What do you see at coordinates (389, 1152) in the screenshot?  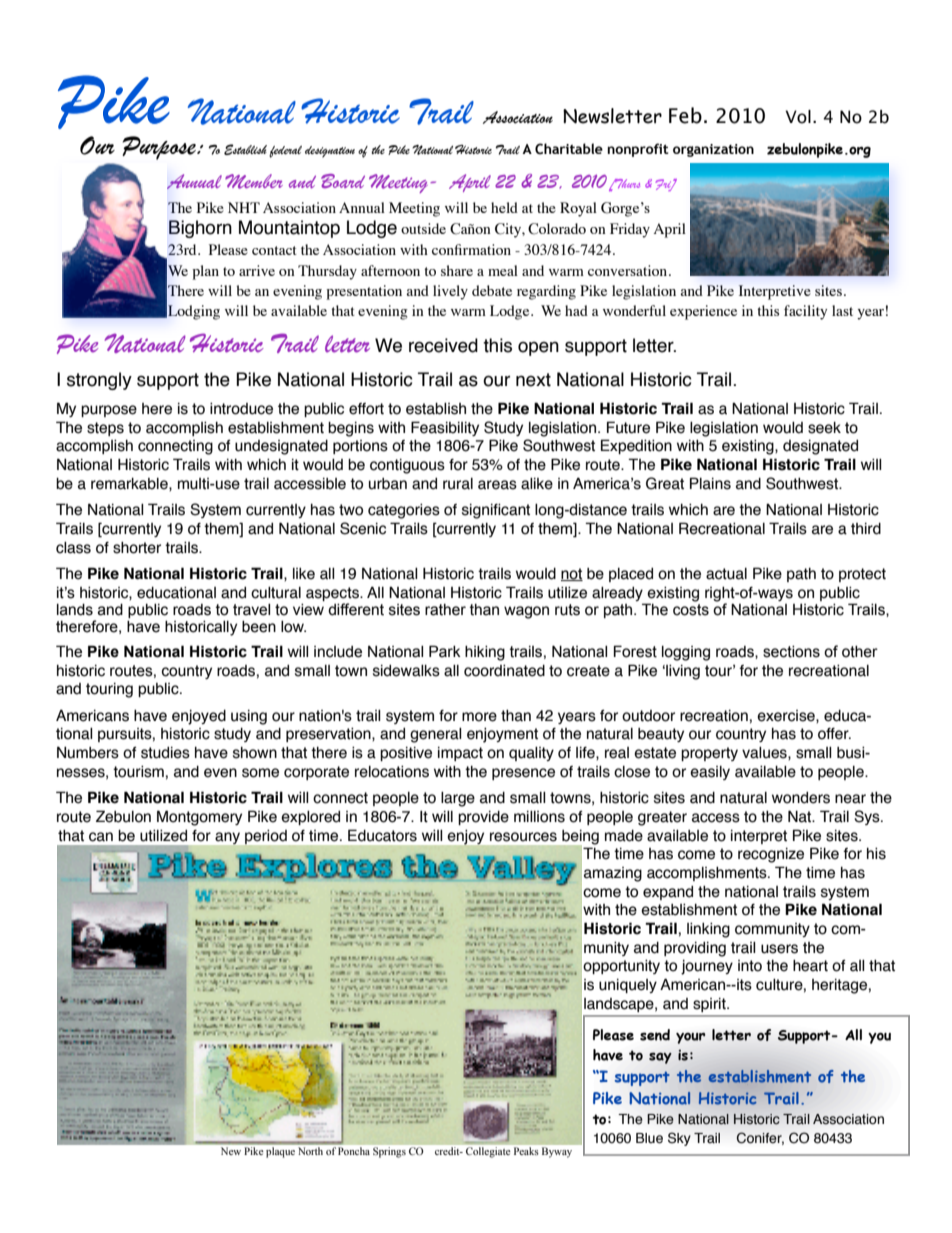 I see `Springs` at bounding box center [389, 1152].
